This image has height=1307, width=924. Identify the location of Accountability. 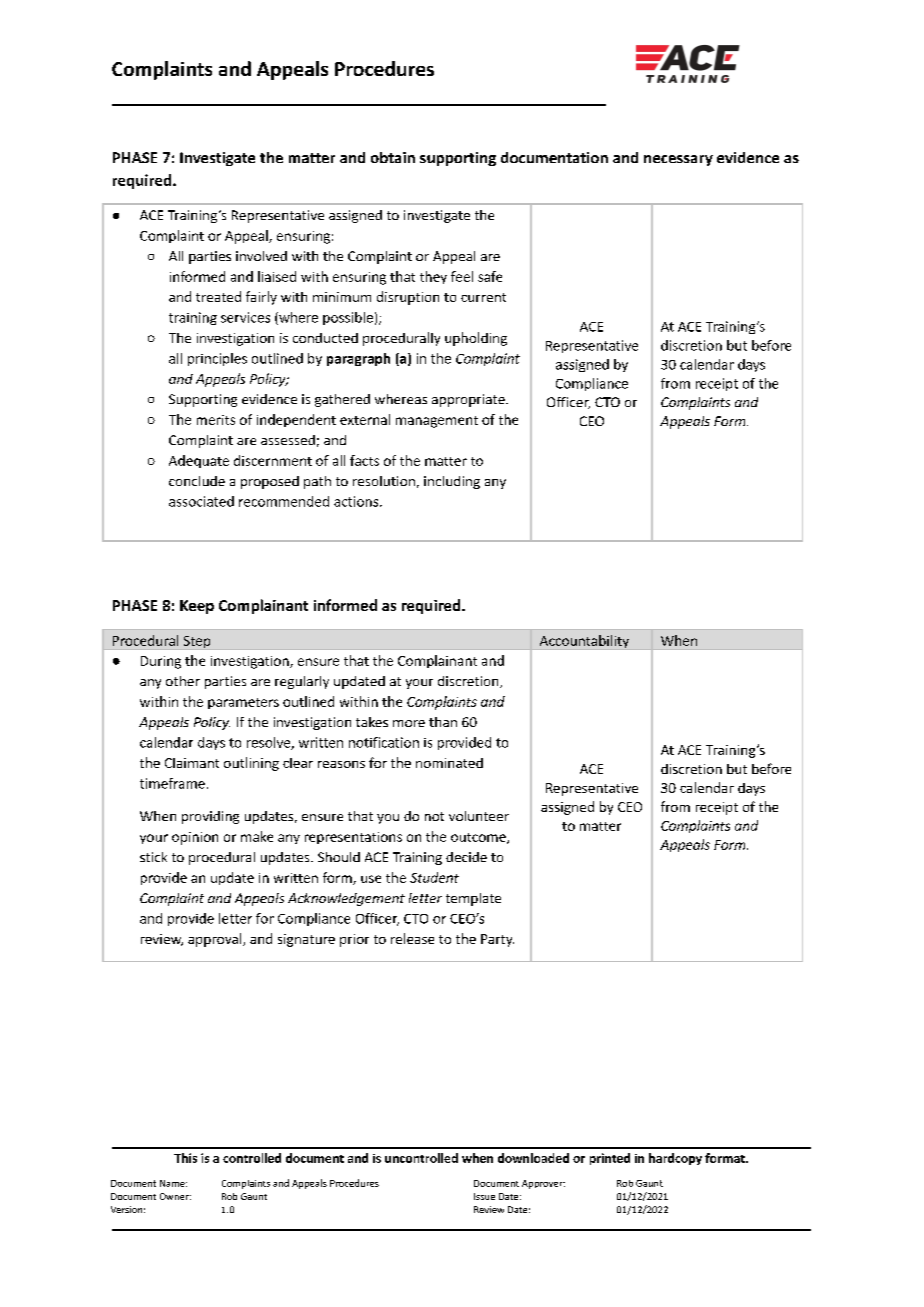
(584, 641).
